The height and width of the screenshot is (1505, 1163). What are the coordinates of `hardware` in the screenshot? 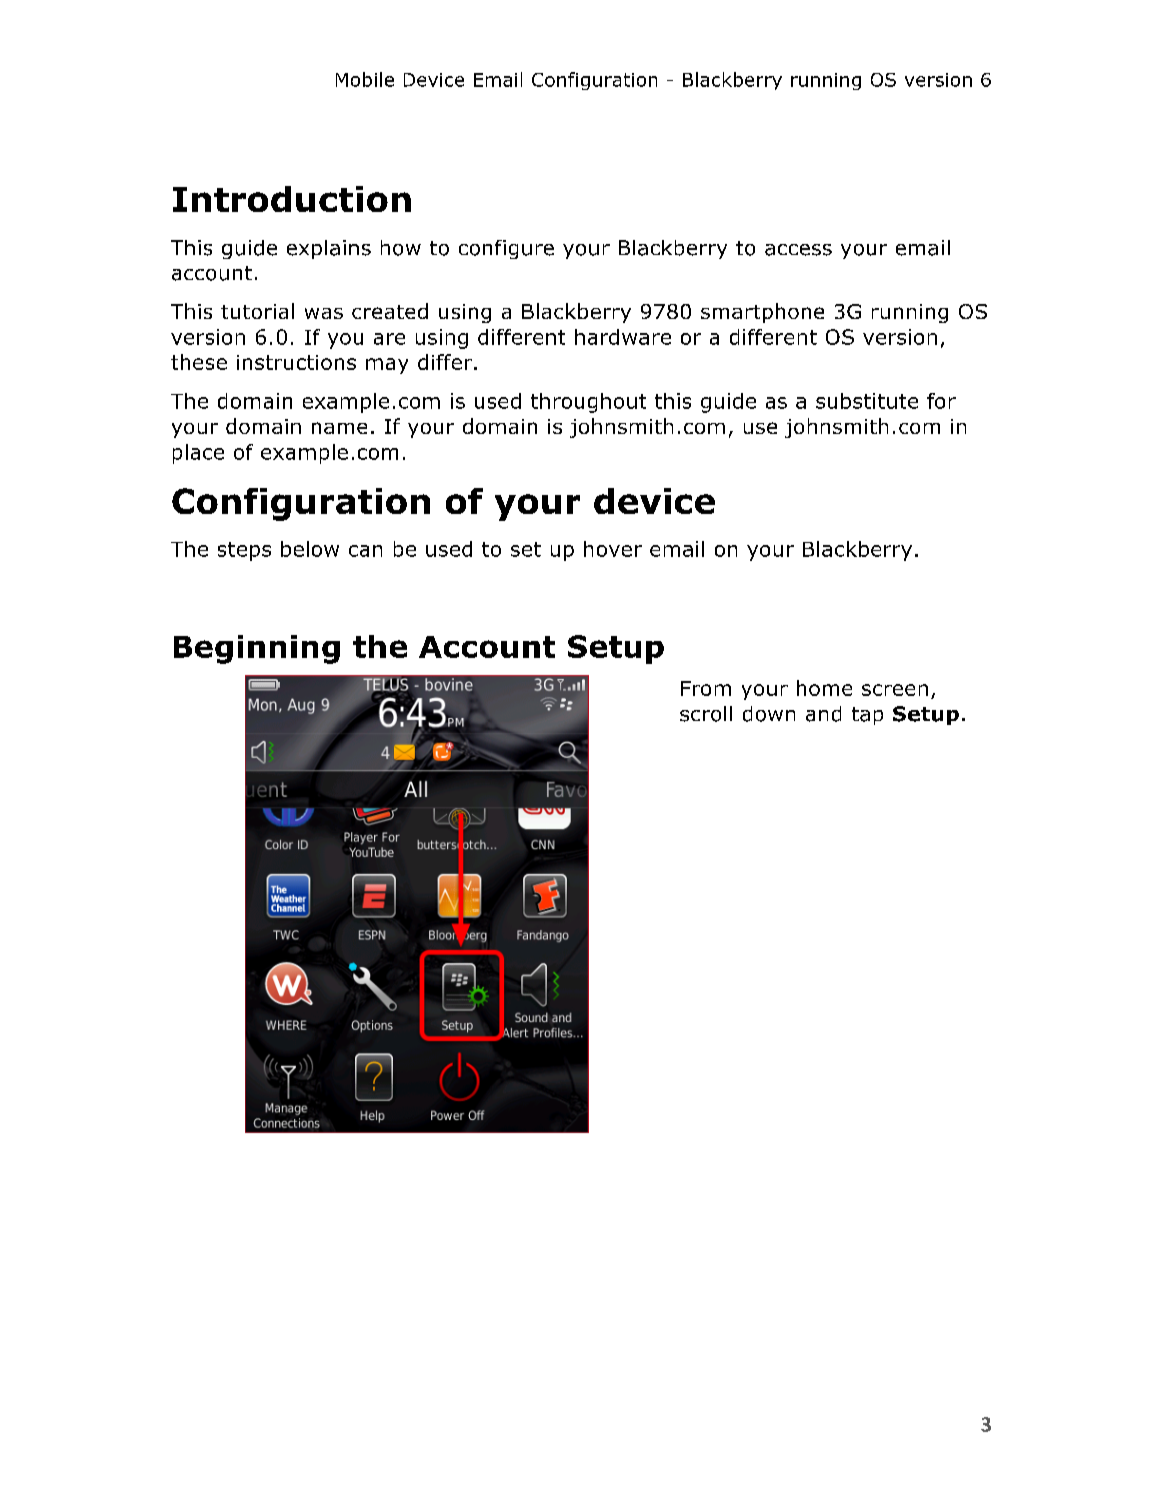 It's located at (623, 337).
